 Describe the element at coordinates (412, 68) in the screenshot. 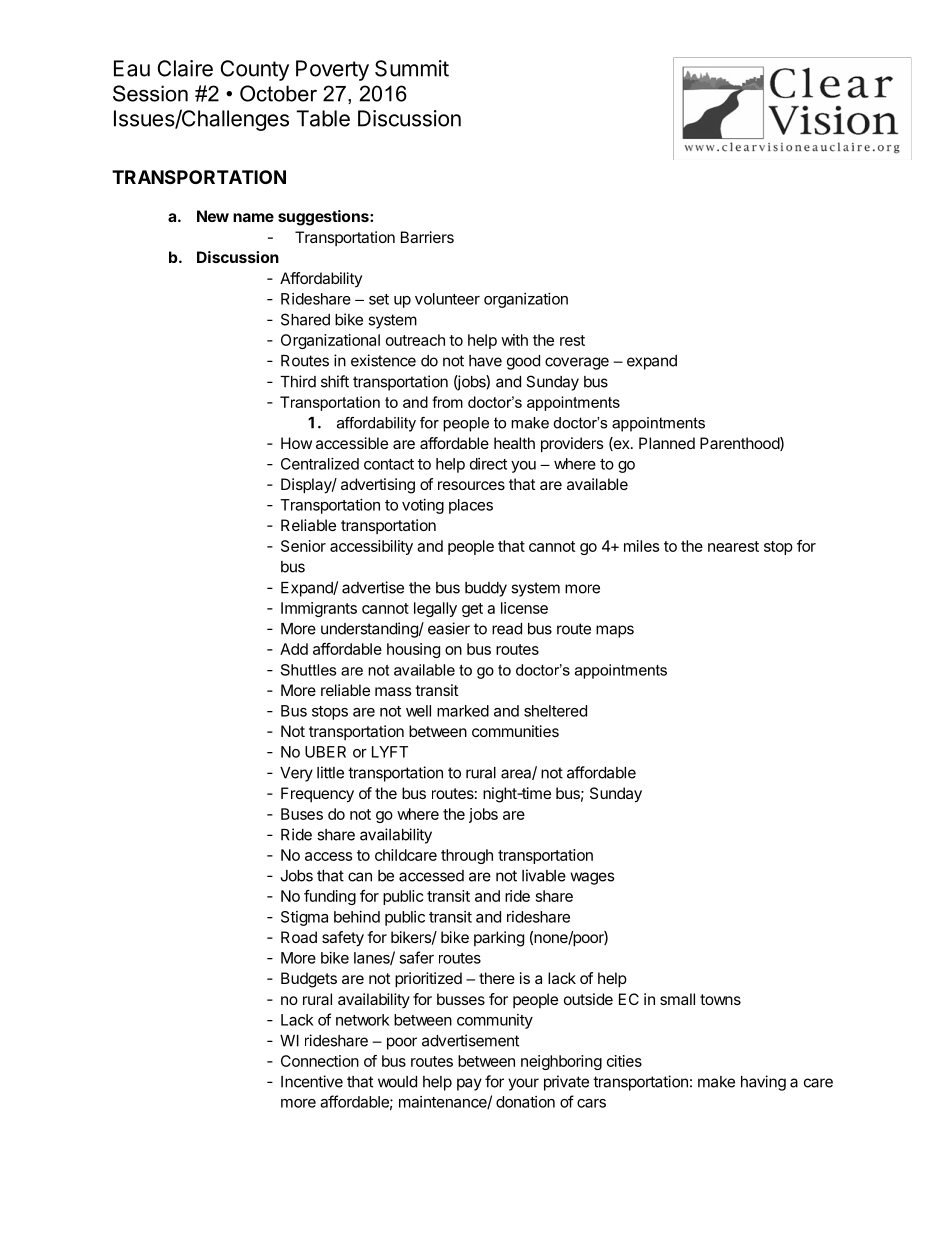

I see `Summit` at that location.
